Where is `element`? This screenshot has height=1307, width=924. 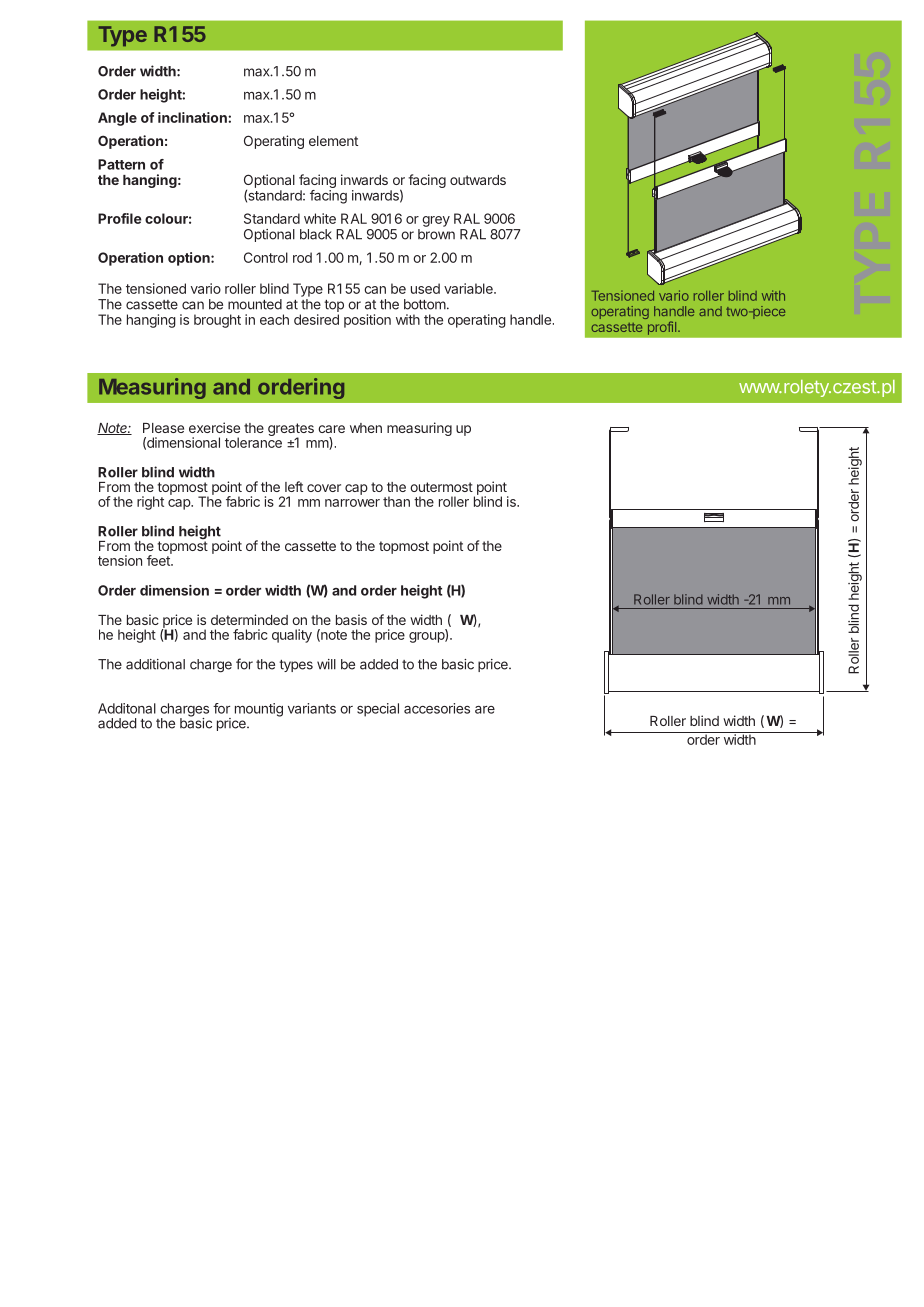 element is located at coordinates (333, 141).
